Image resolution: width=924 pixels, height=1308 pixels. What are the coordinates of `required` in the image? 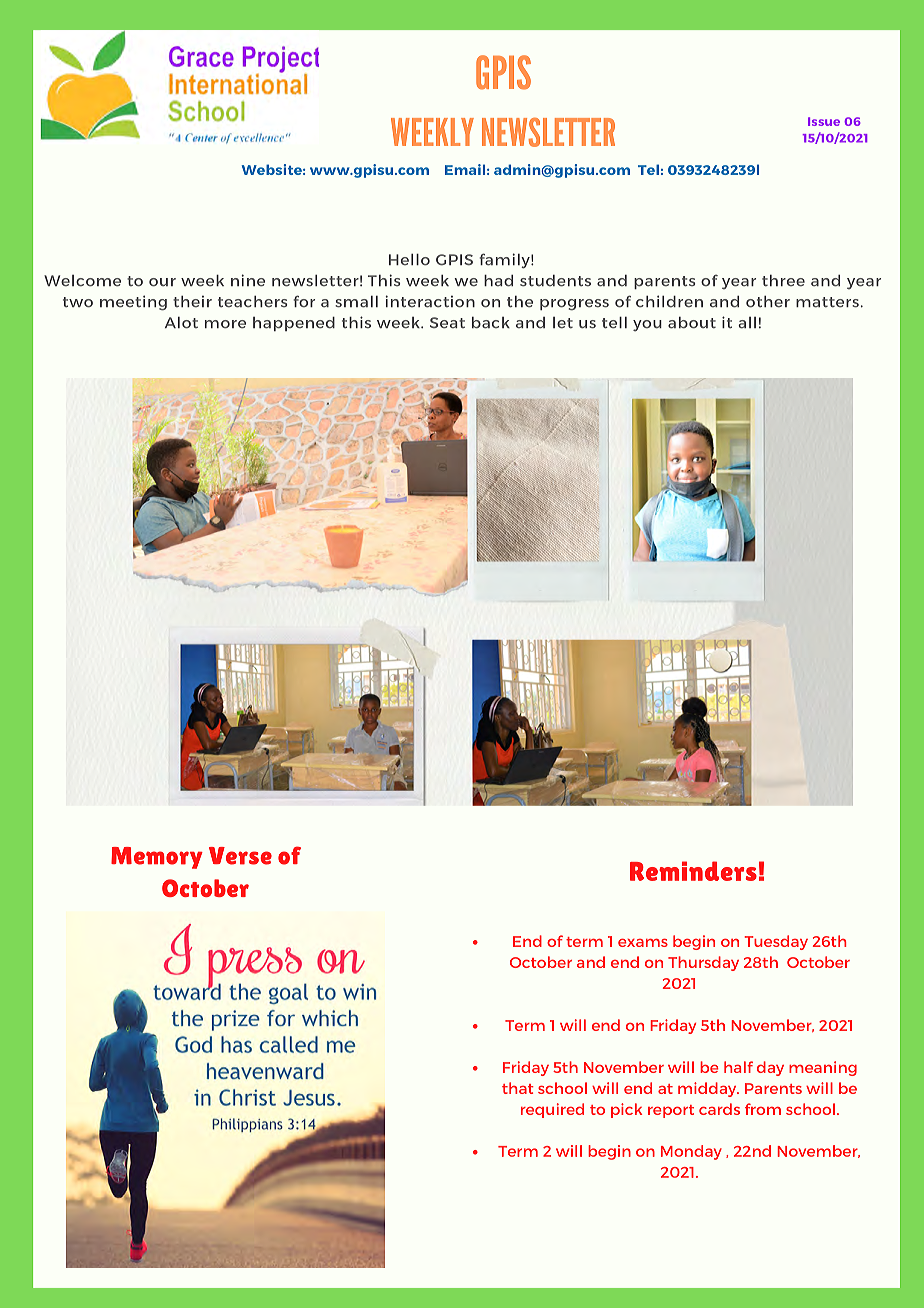 It's located at (552, 1110).
